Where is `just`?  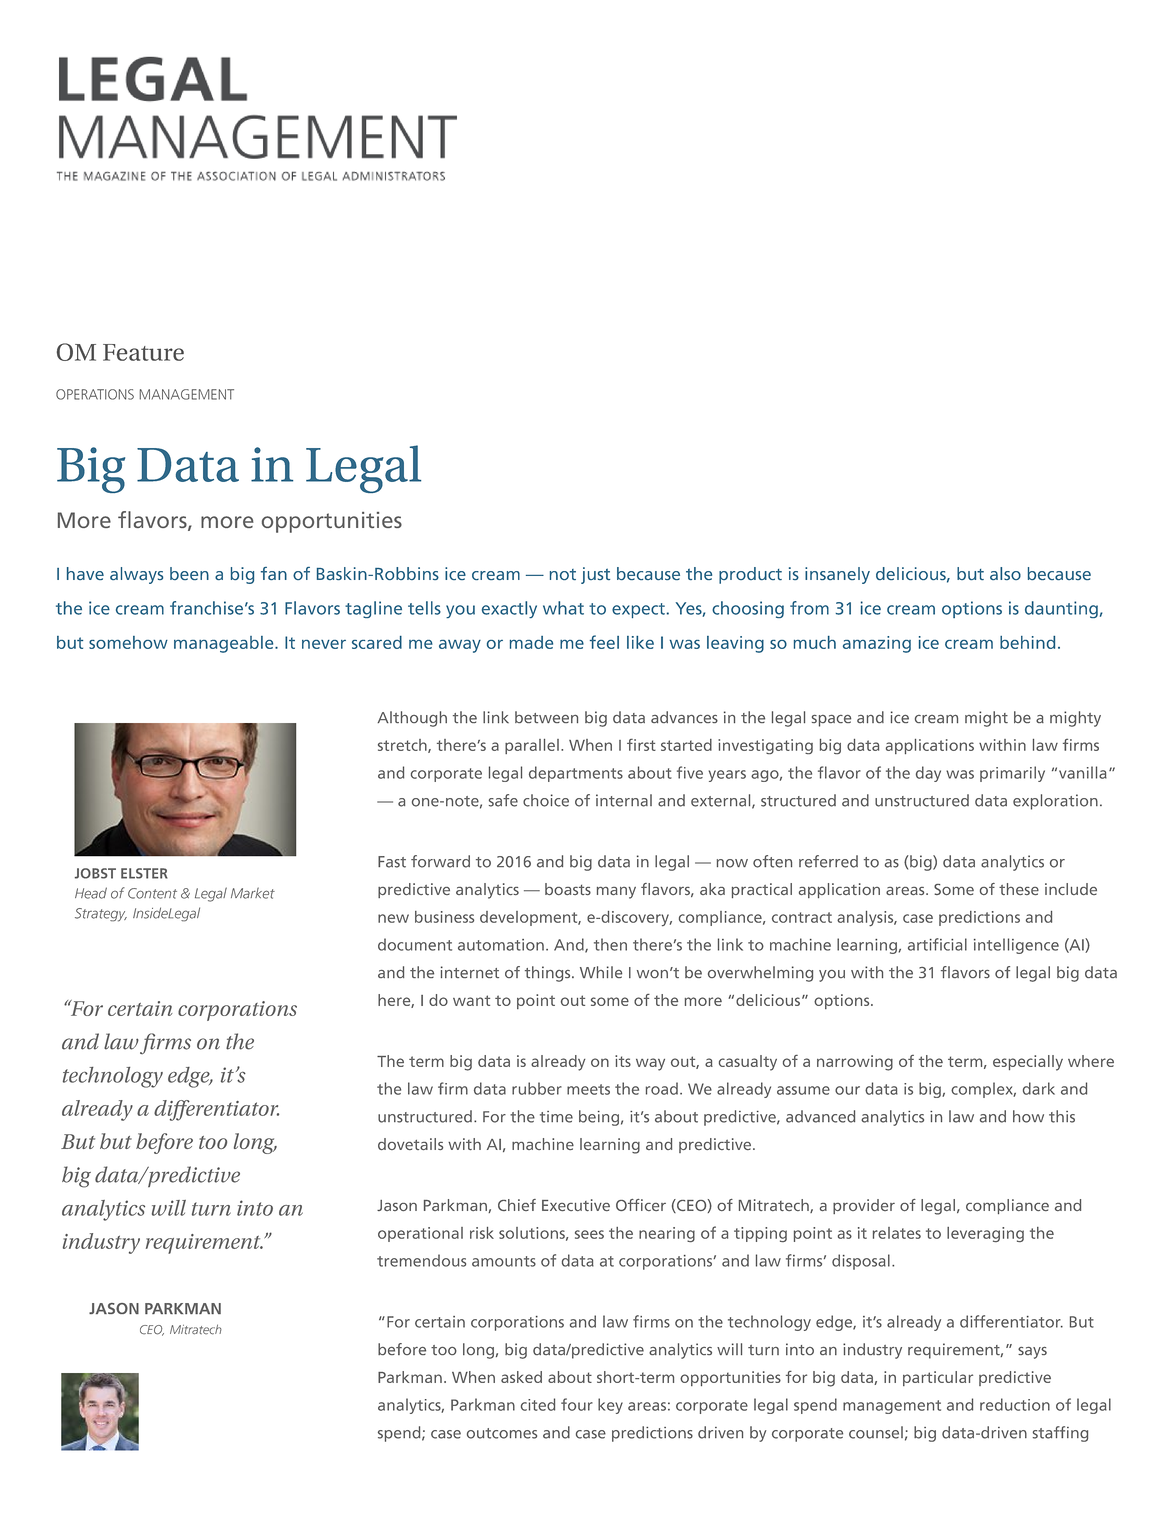
just is located at coordinates (595, 575).
